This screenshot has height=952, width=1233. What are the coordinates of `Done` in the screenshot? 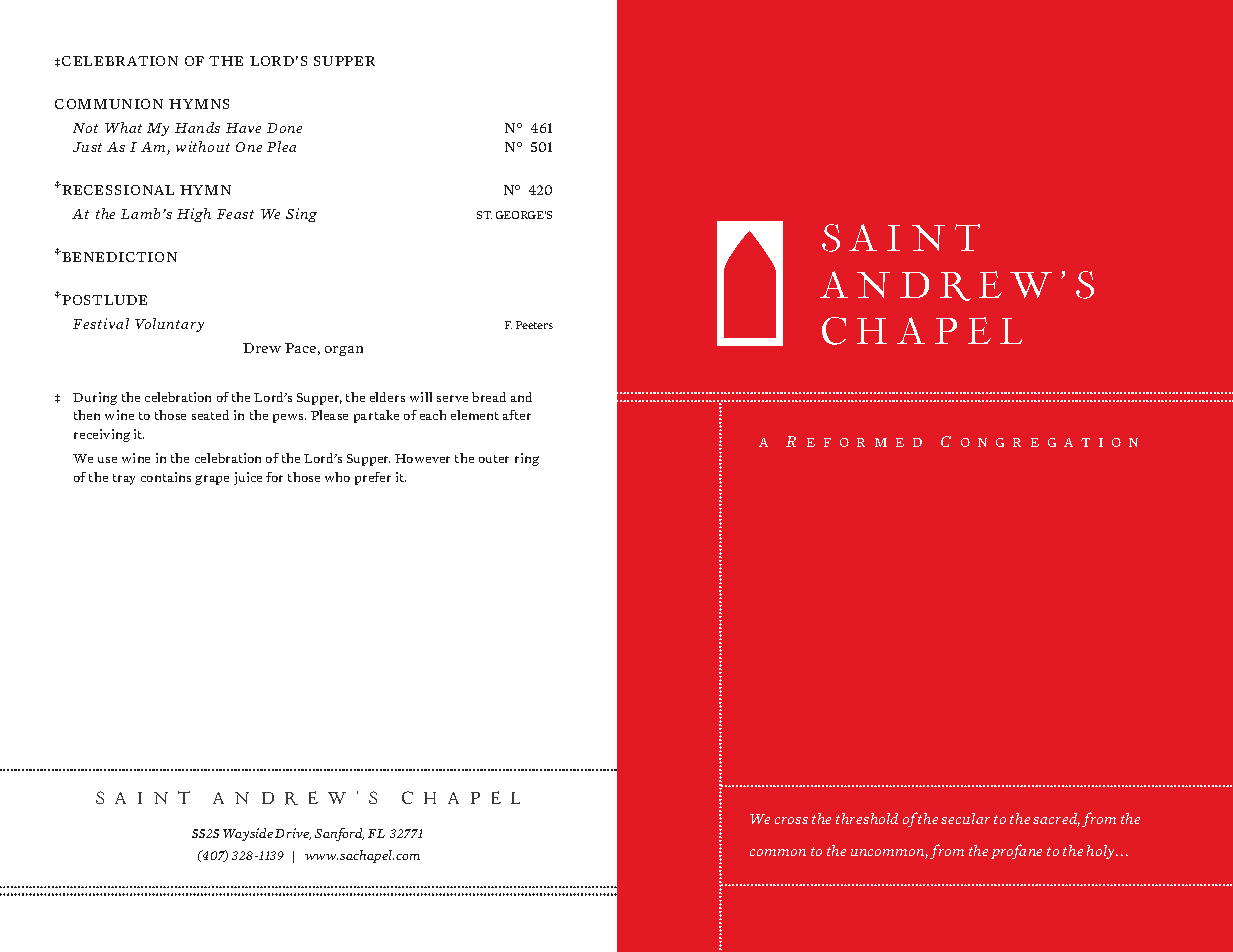 It's located at (284, 128).
